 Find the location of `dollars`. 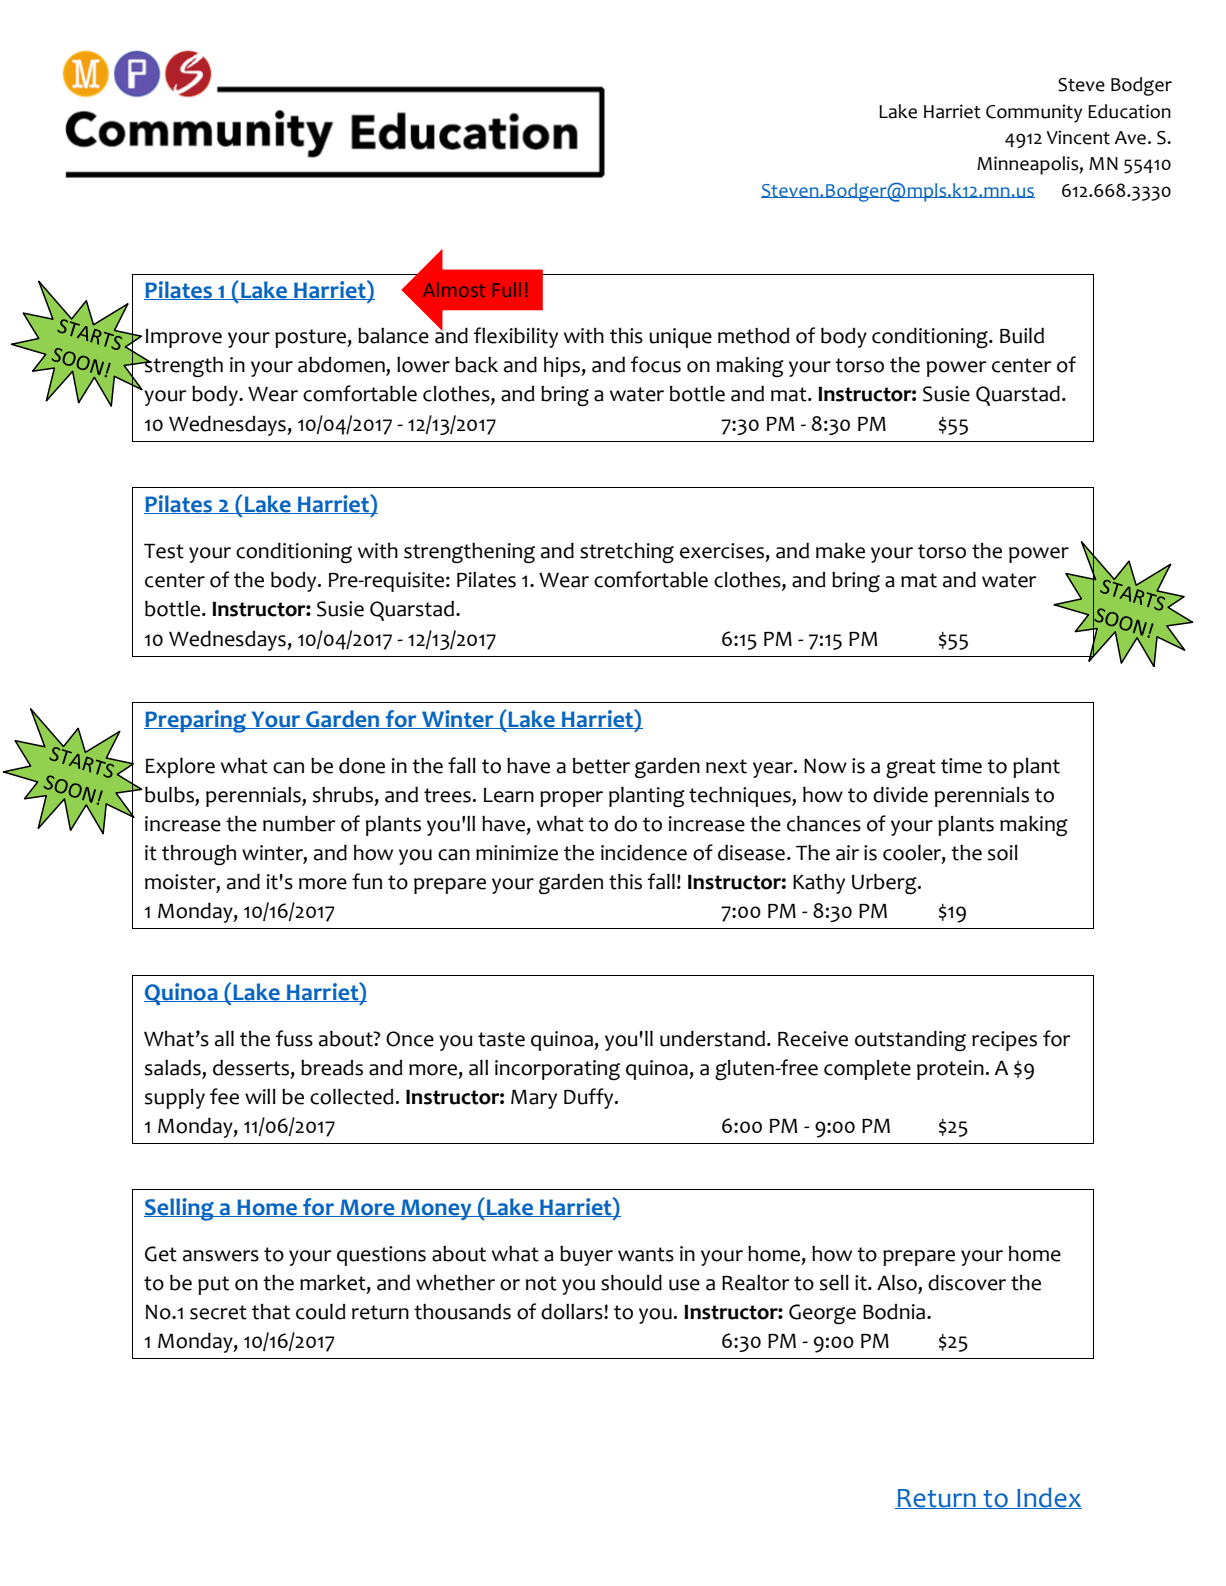

dollars is located at coordinates (573, 1312).
